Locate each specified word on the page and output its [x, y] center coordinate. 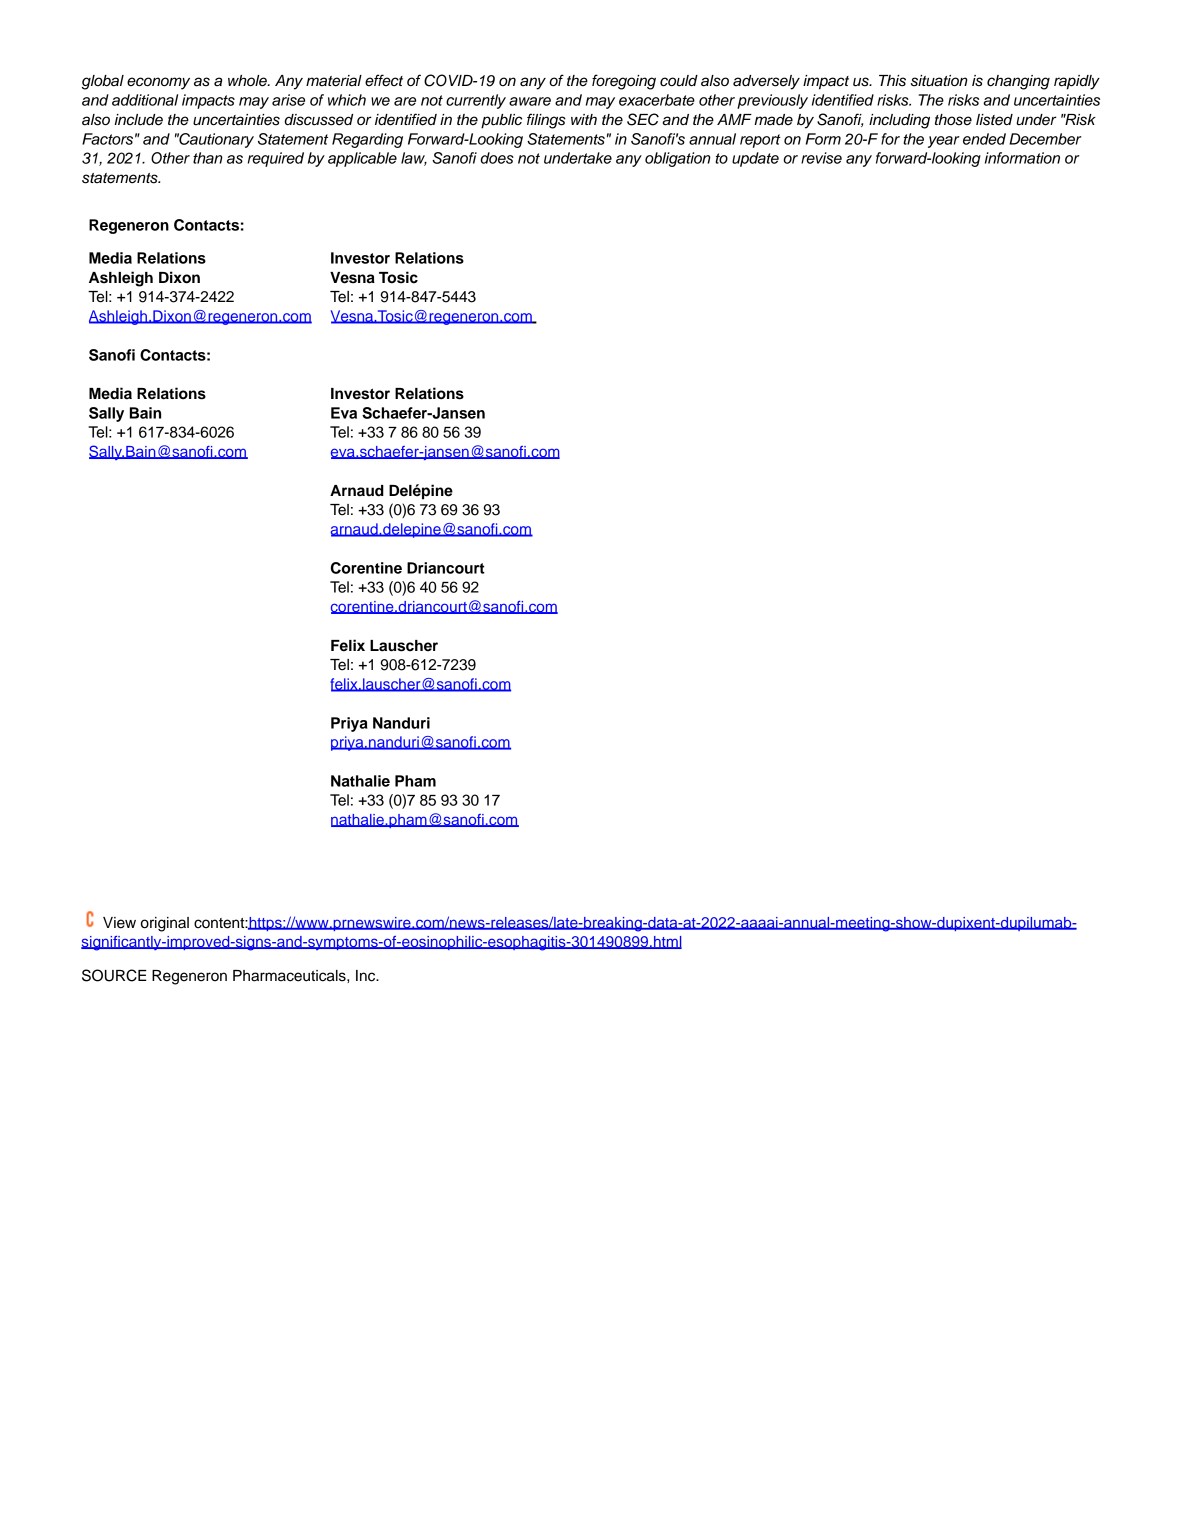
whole [248, 81]
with [584, 119]
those [953, 120]
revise [821, 158]
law [414, 159]
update [755, 159]
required [276, 159]
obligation [678, 159]
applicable [362, 159]
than [208, 158]
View [119, 923]
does [497, 158]
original [165, 924]
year [944, 142]
